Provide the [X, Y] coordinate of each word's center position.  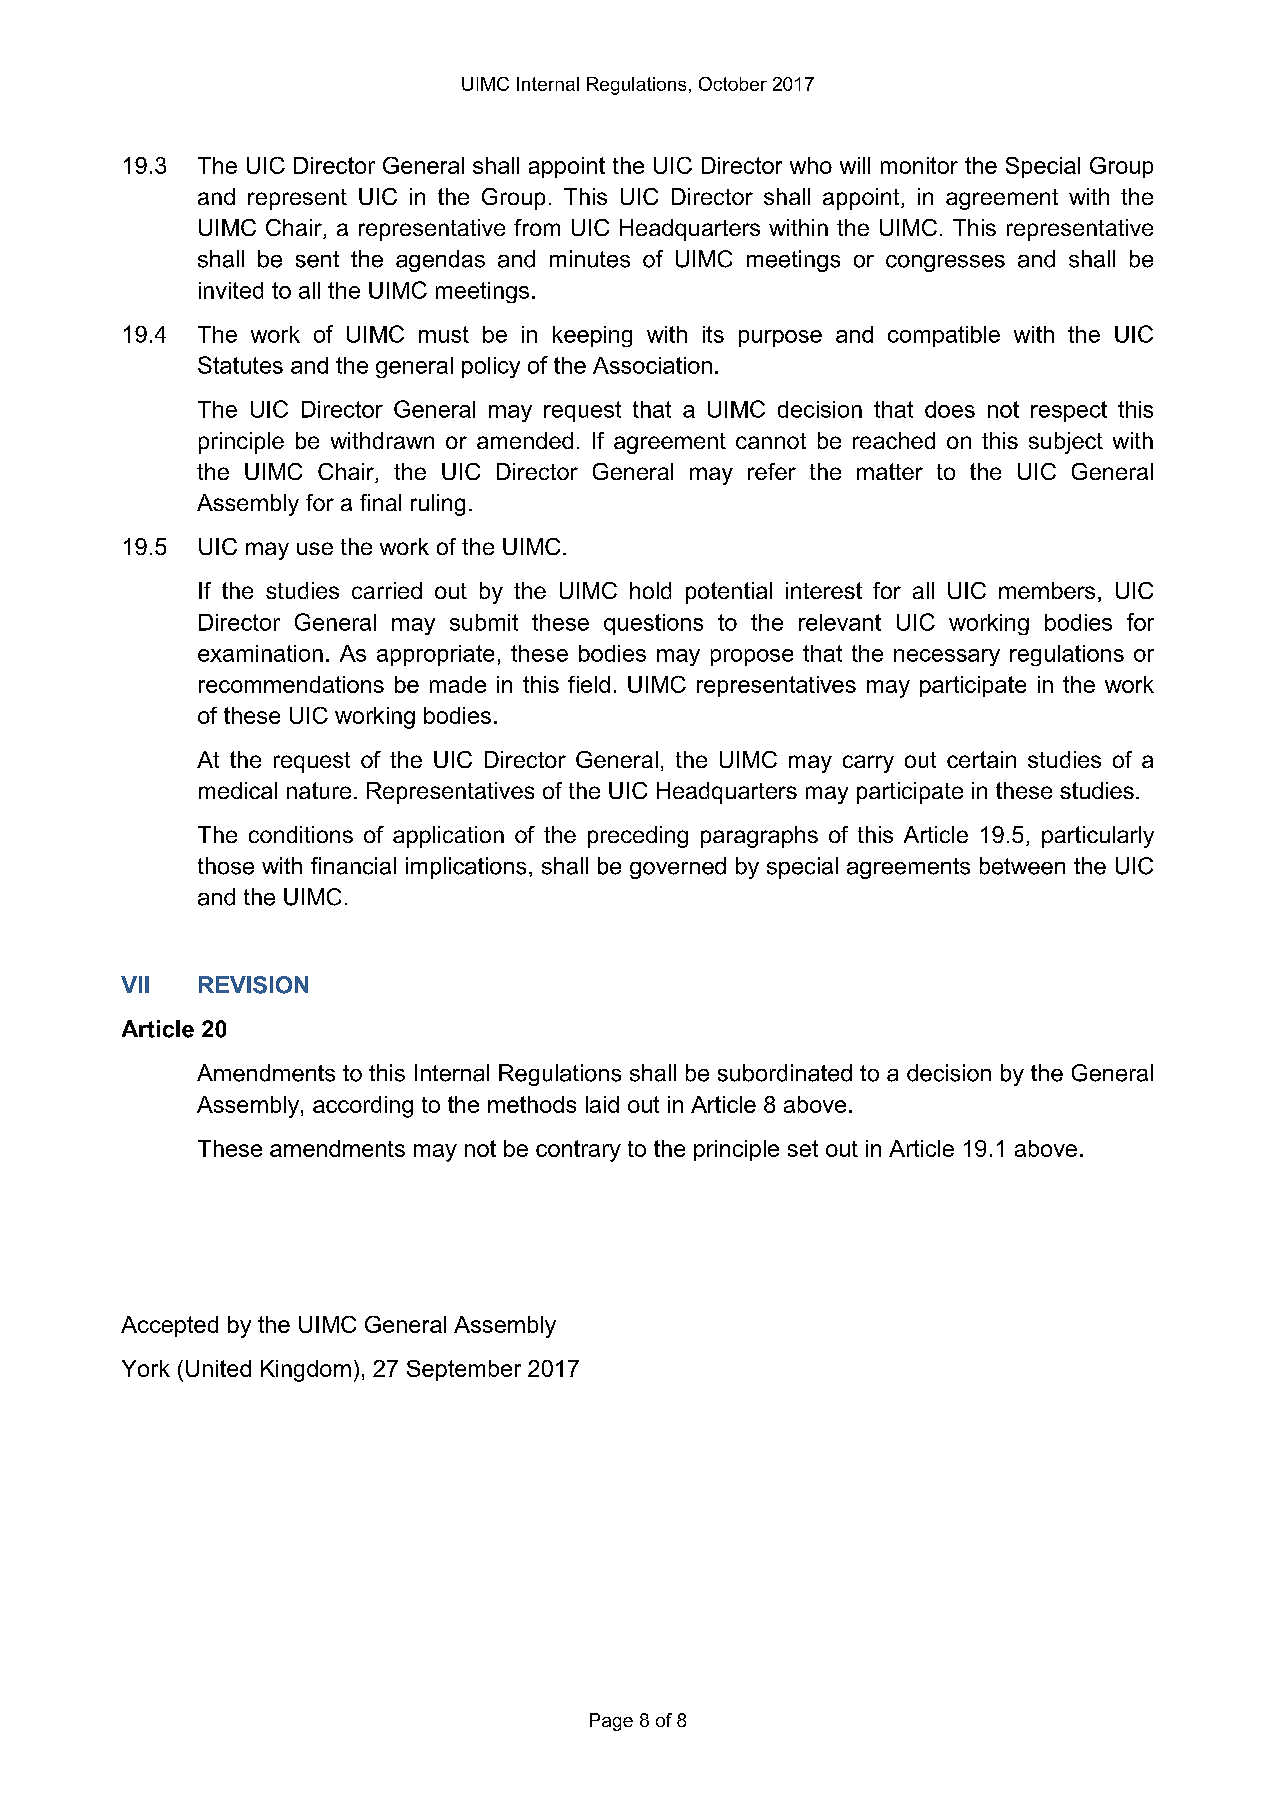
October [733, 84]
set [803, 1148]
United [218, 1368]
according [363, 1107]
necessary [947, 657]
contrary [578, 1151]
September [464, 1370]
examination [260, 653]
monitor [919, 165]
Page [611, 1722]
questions [653, 624]
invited [231, 290]
